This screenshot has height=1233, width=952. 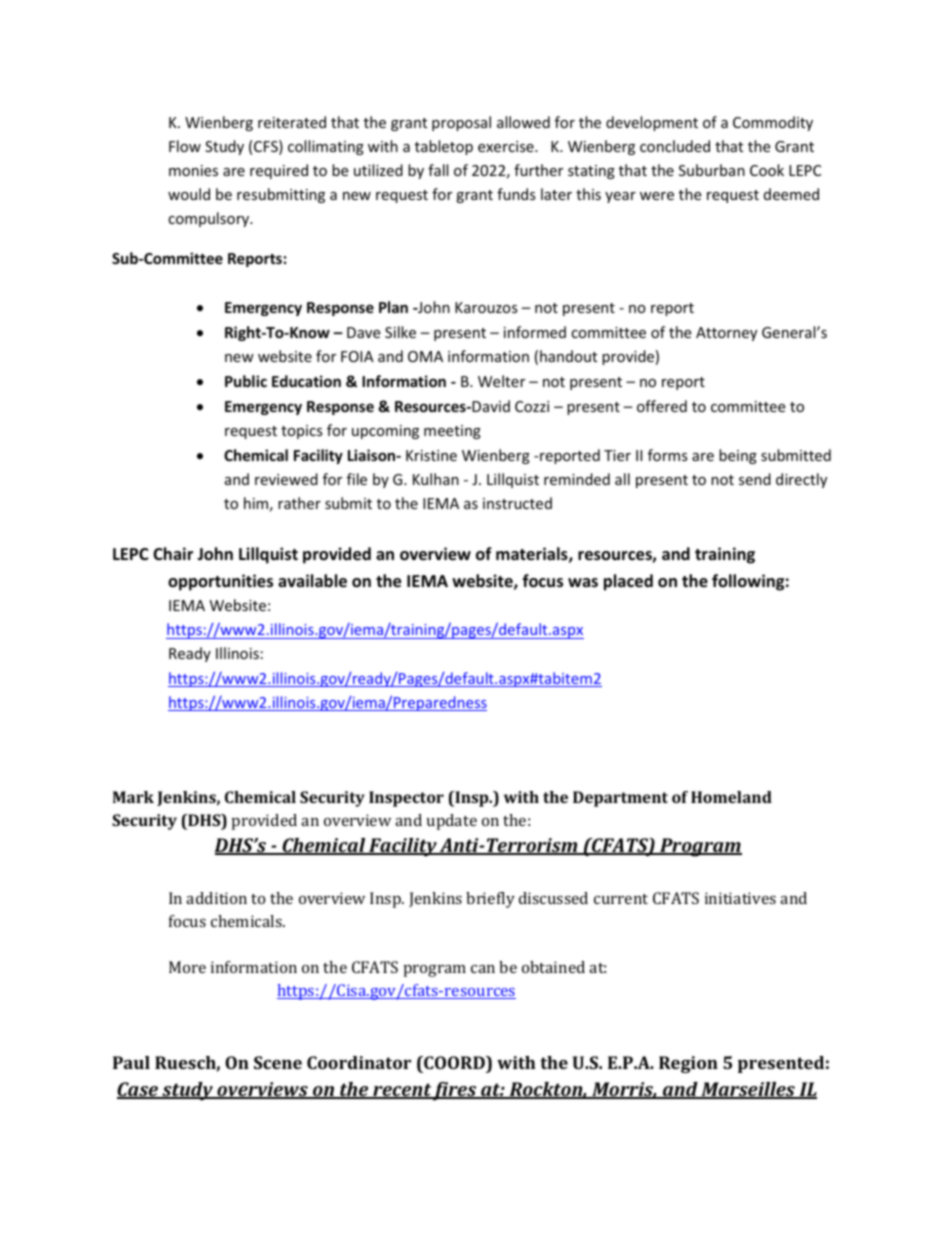 I want to click on Flow, so click(x=185, y=146).
